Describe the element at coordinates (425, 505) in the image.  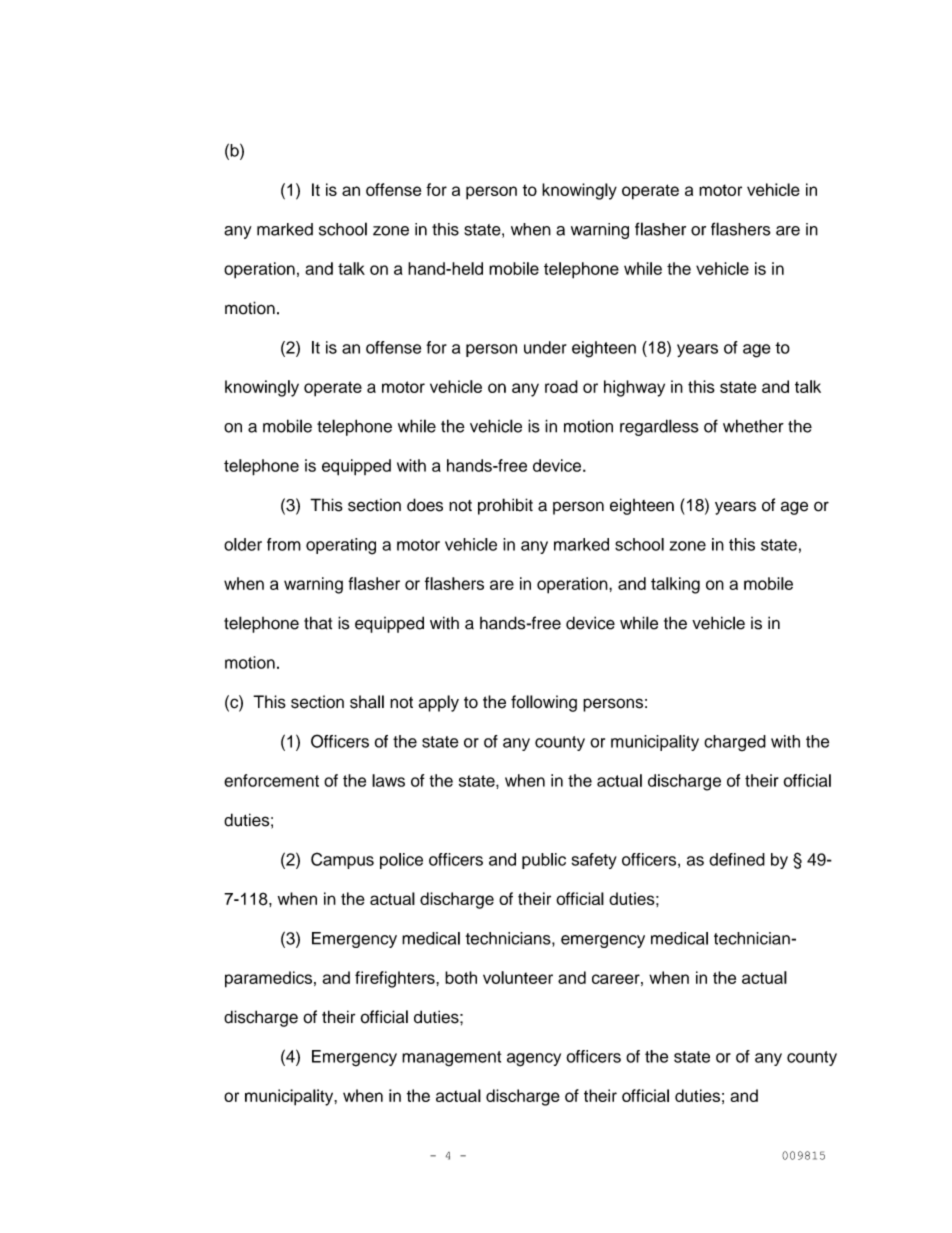
I see `does` at that location.
